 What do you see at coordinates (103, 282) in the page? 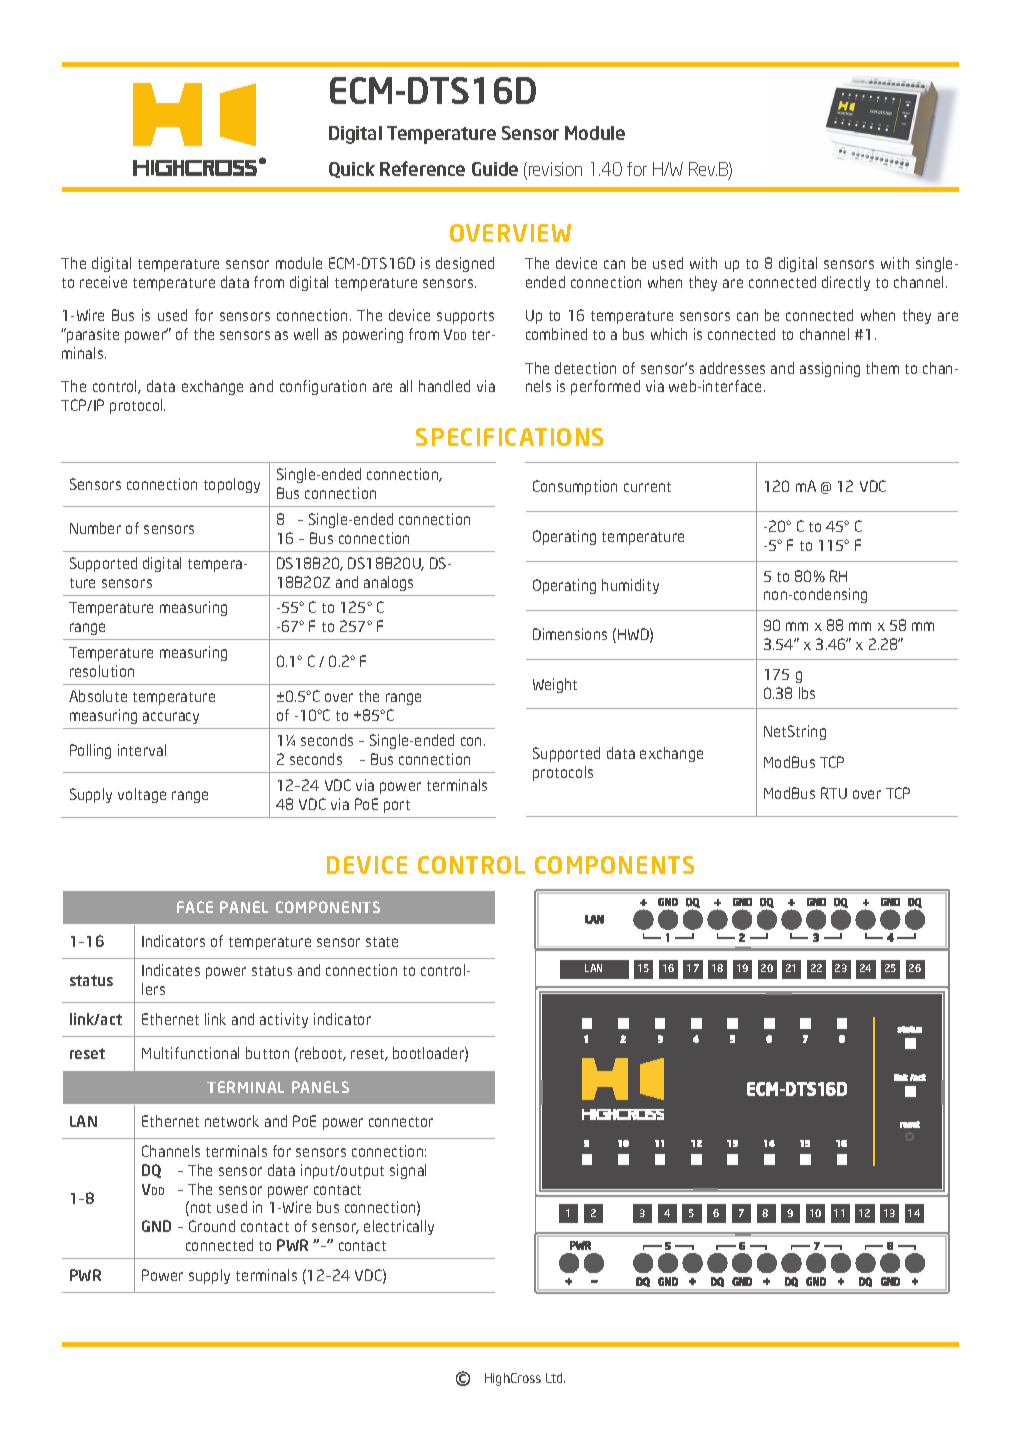
I see `receive` at bounding box center [103, 282].
